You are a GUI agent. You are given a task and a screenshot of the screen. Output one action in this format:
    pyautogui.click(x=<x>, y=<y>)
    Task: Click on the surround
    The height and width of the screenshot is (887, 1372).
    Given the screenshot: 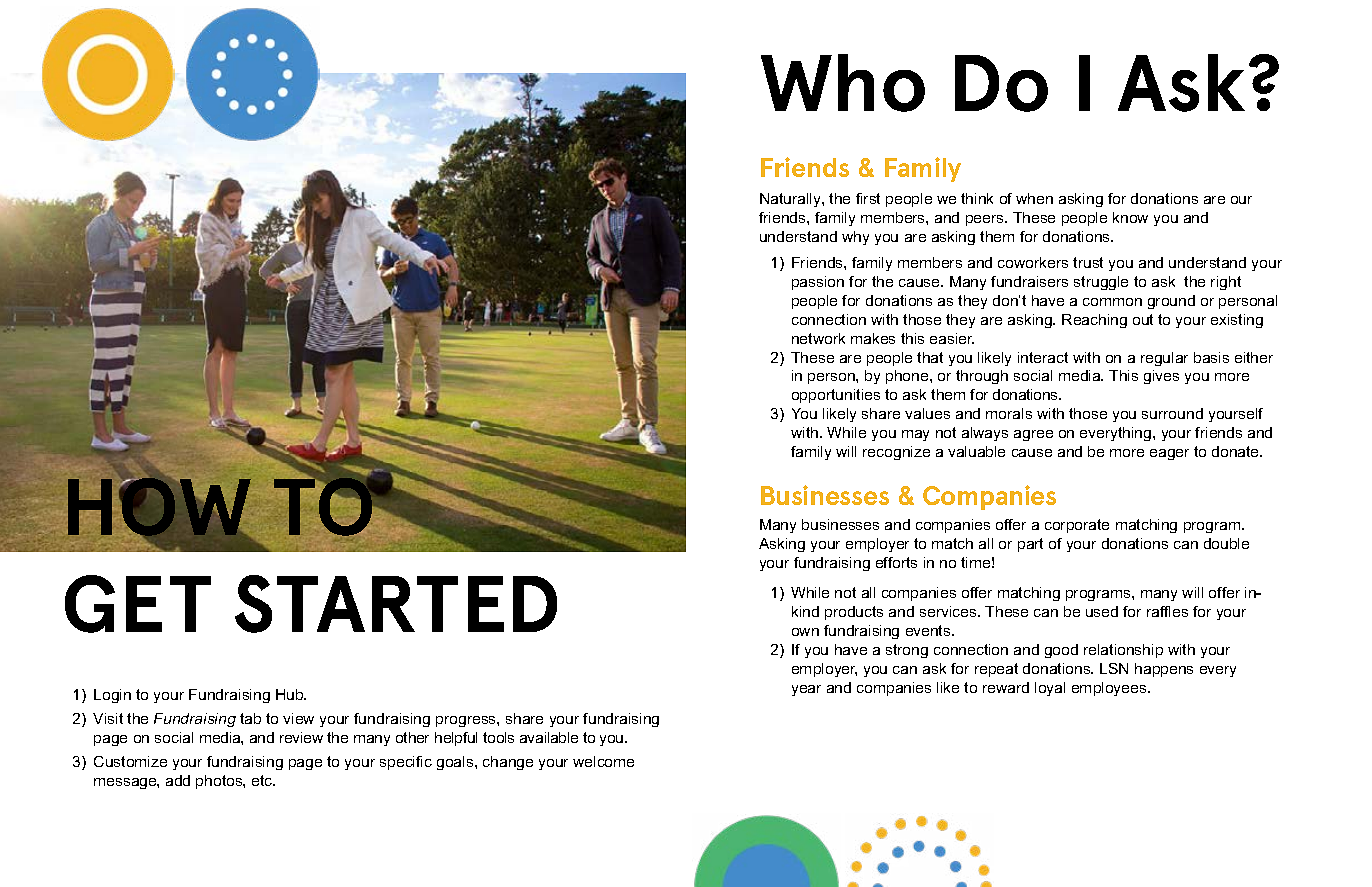 What is the action you would take?
    pyautogui.click(x=1172, y=413)
